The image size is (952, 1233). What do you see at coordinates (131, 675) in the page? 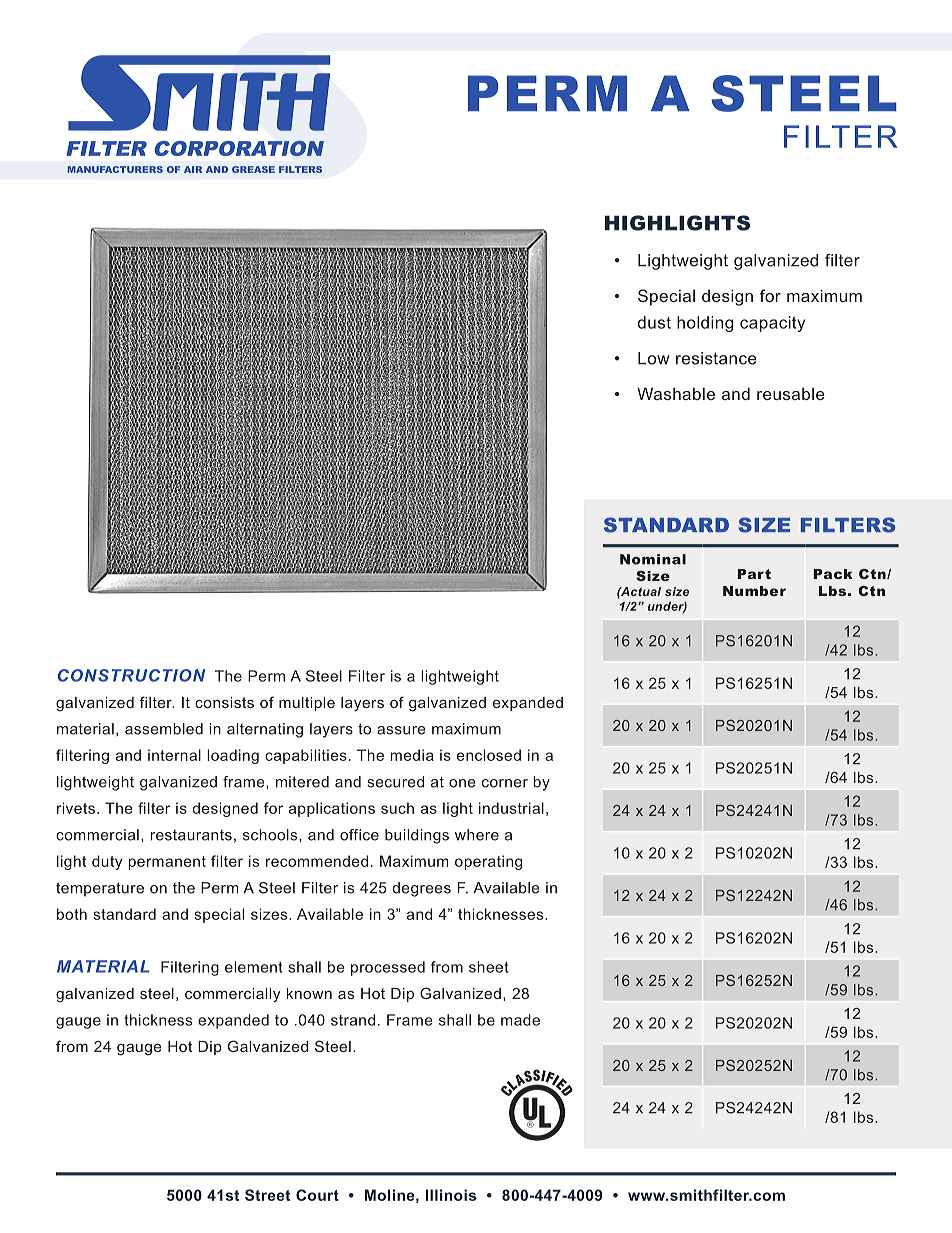
I see `CONSTRUCTION` at bounding box center [131, 675].
